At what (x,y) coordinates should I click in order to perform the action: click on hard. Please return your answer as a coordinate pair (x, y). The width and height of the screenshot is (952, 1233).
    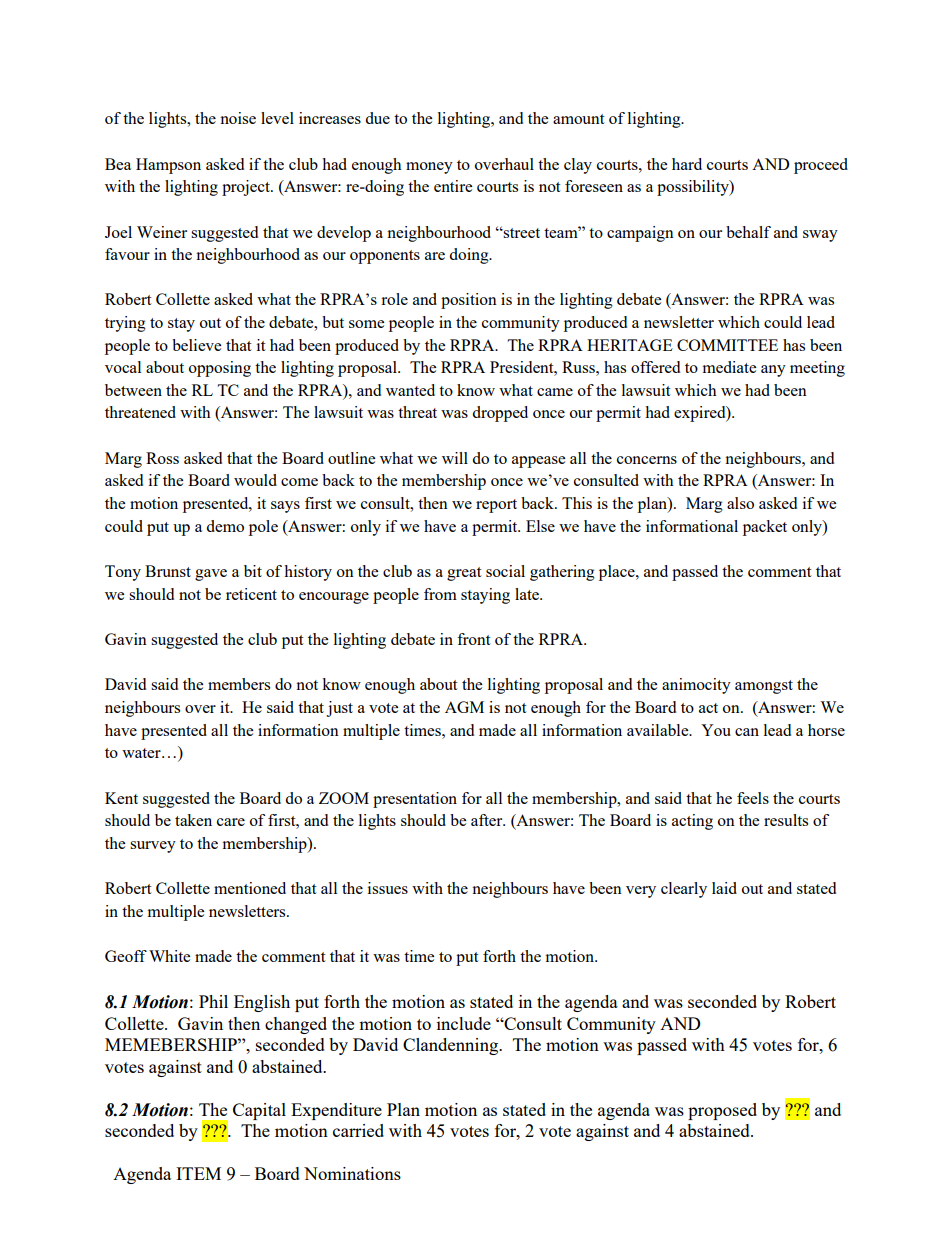
    Looking at the image, I should click on (687, 164).
